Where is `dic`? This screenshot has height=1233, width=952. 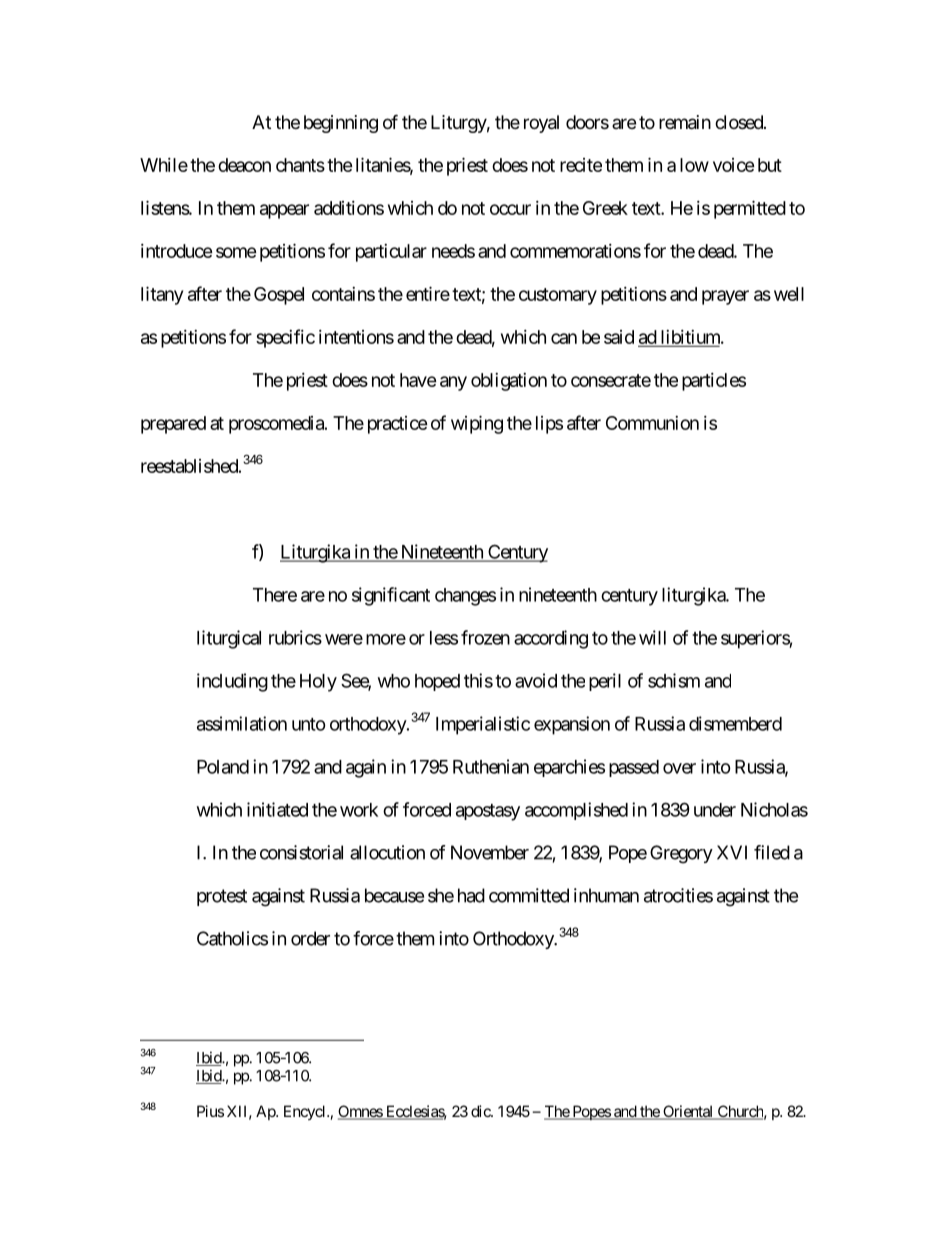 dic is located at coordinates (481, 1111).
